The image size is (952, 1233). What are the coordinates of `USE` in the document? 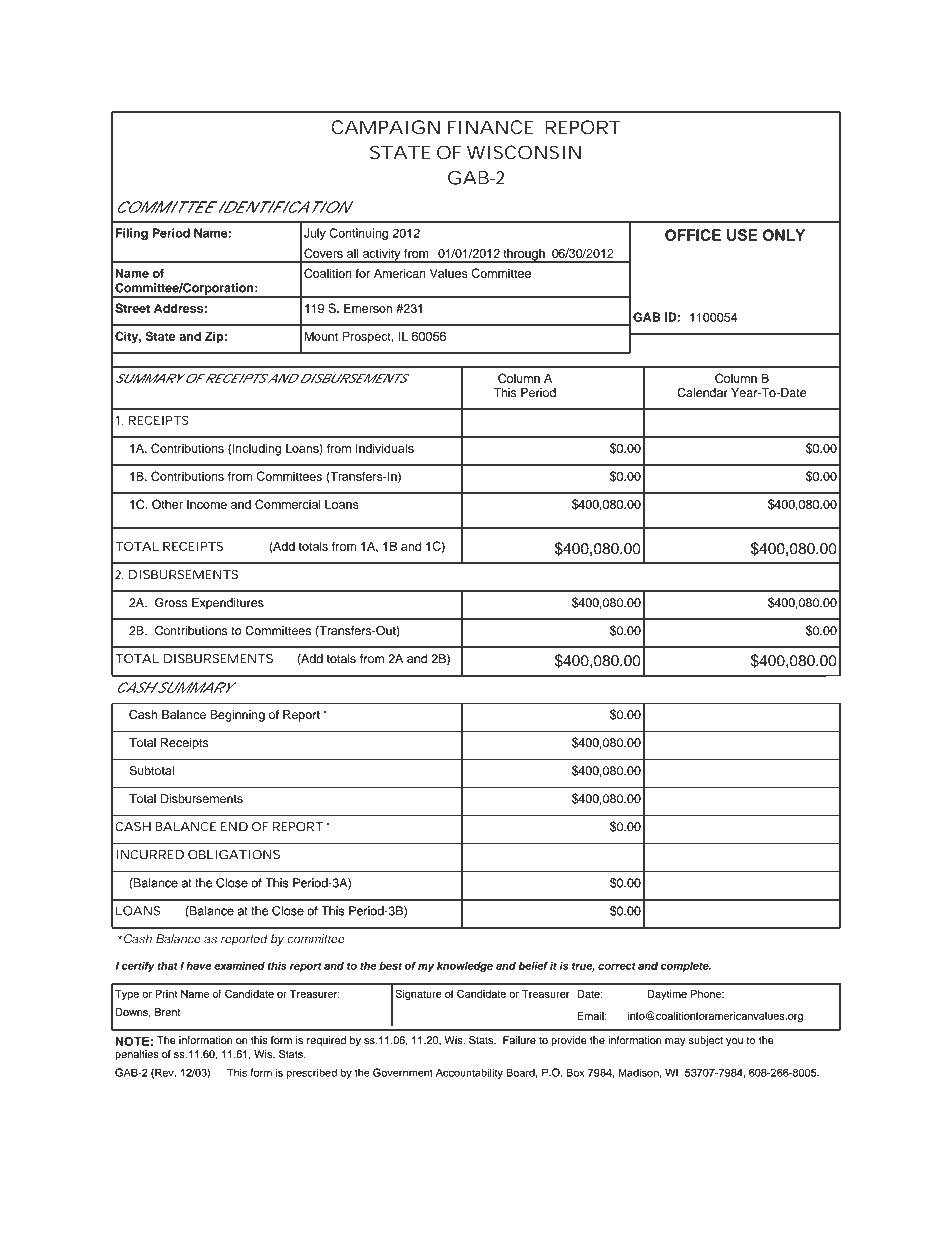 It's located at (742, 235).
